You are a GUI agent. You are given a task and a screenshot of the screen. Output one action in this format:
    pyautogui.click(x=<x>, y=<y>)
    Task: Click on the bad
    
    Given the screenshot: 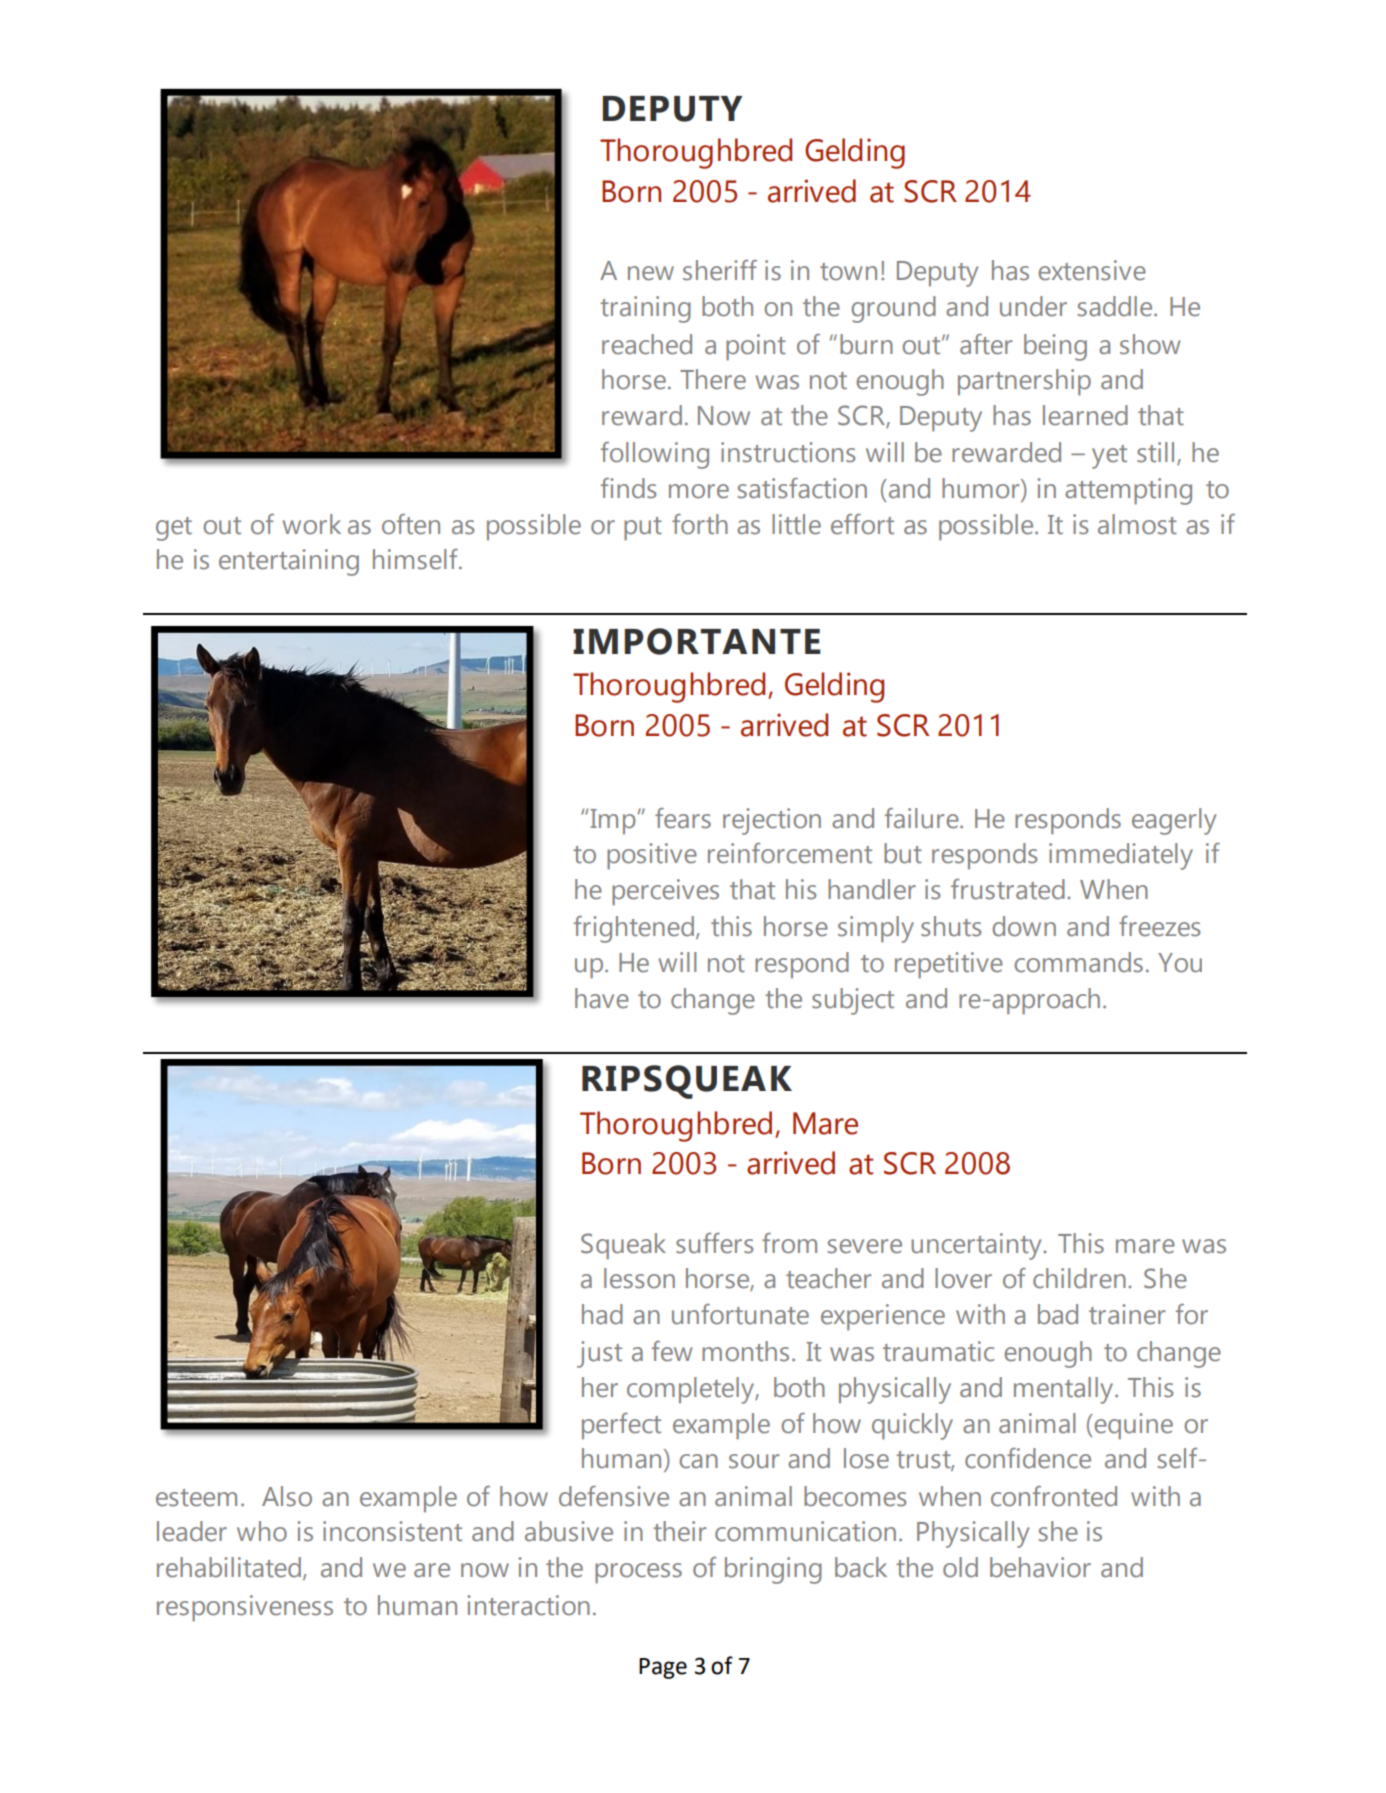 What is the action you would take?
    pyautogui.click(x=1058, y=1314)
